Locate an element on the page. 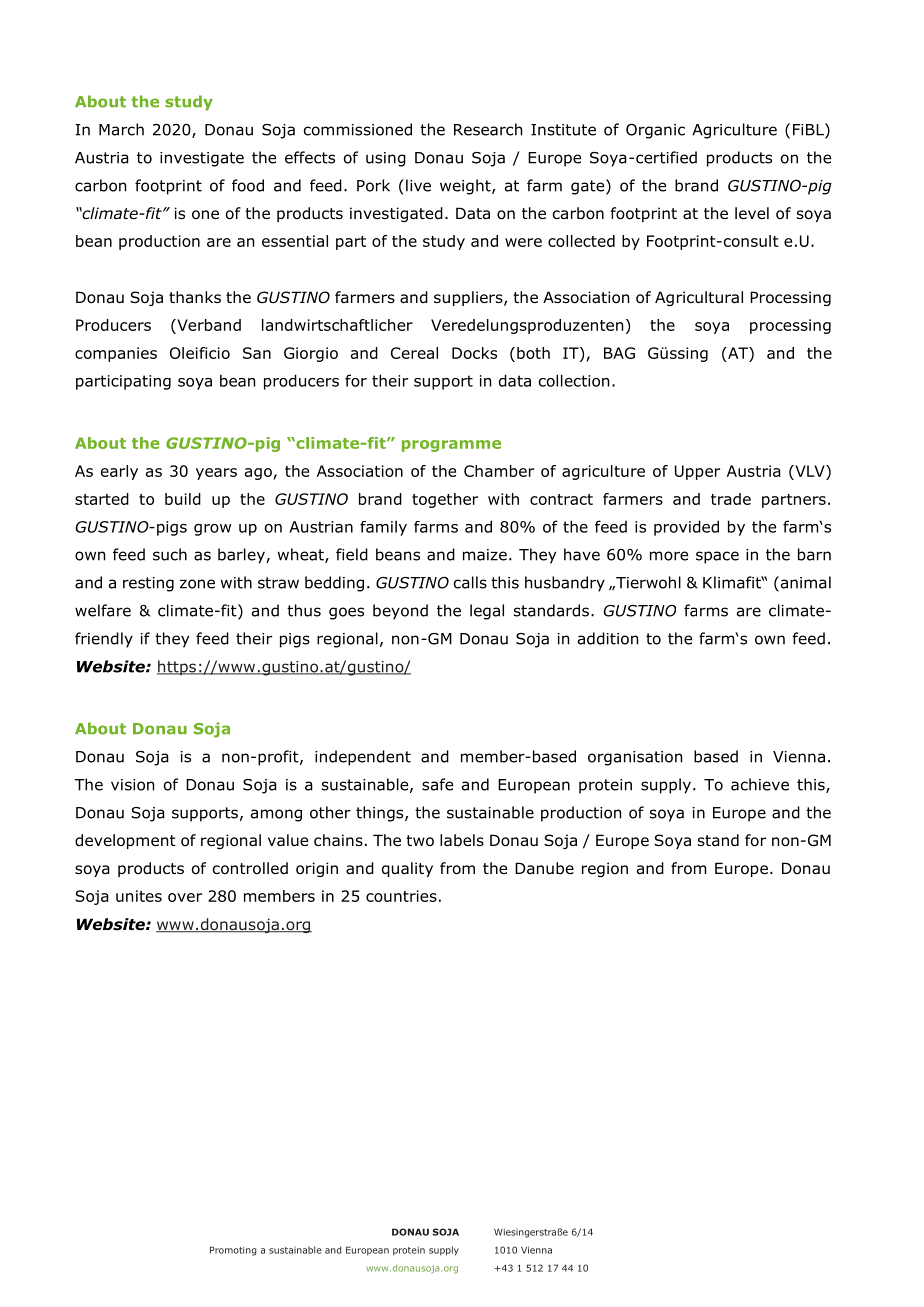 Image resolution: width=924 pixels, height=1307 pixels. over is located at coordinates (185, 897).
